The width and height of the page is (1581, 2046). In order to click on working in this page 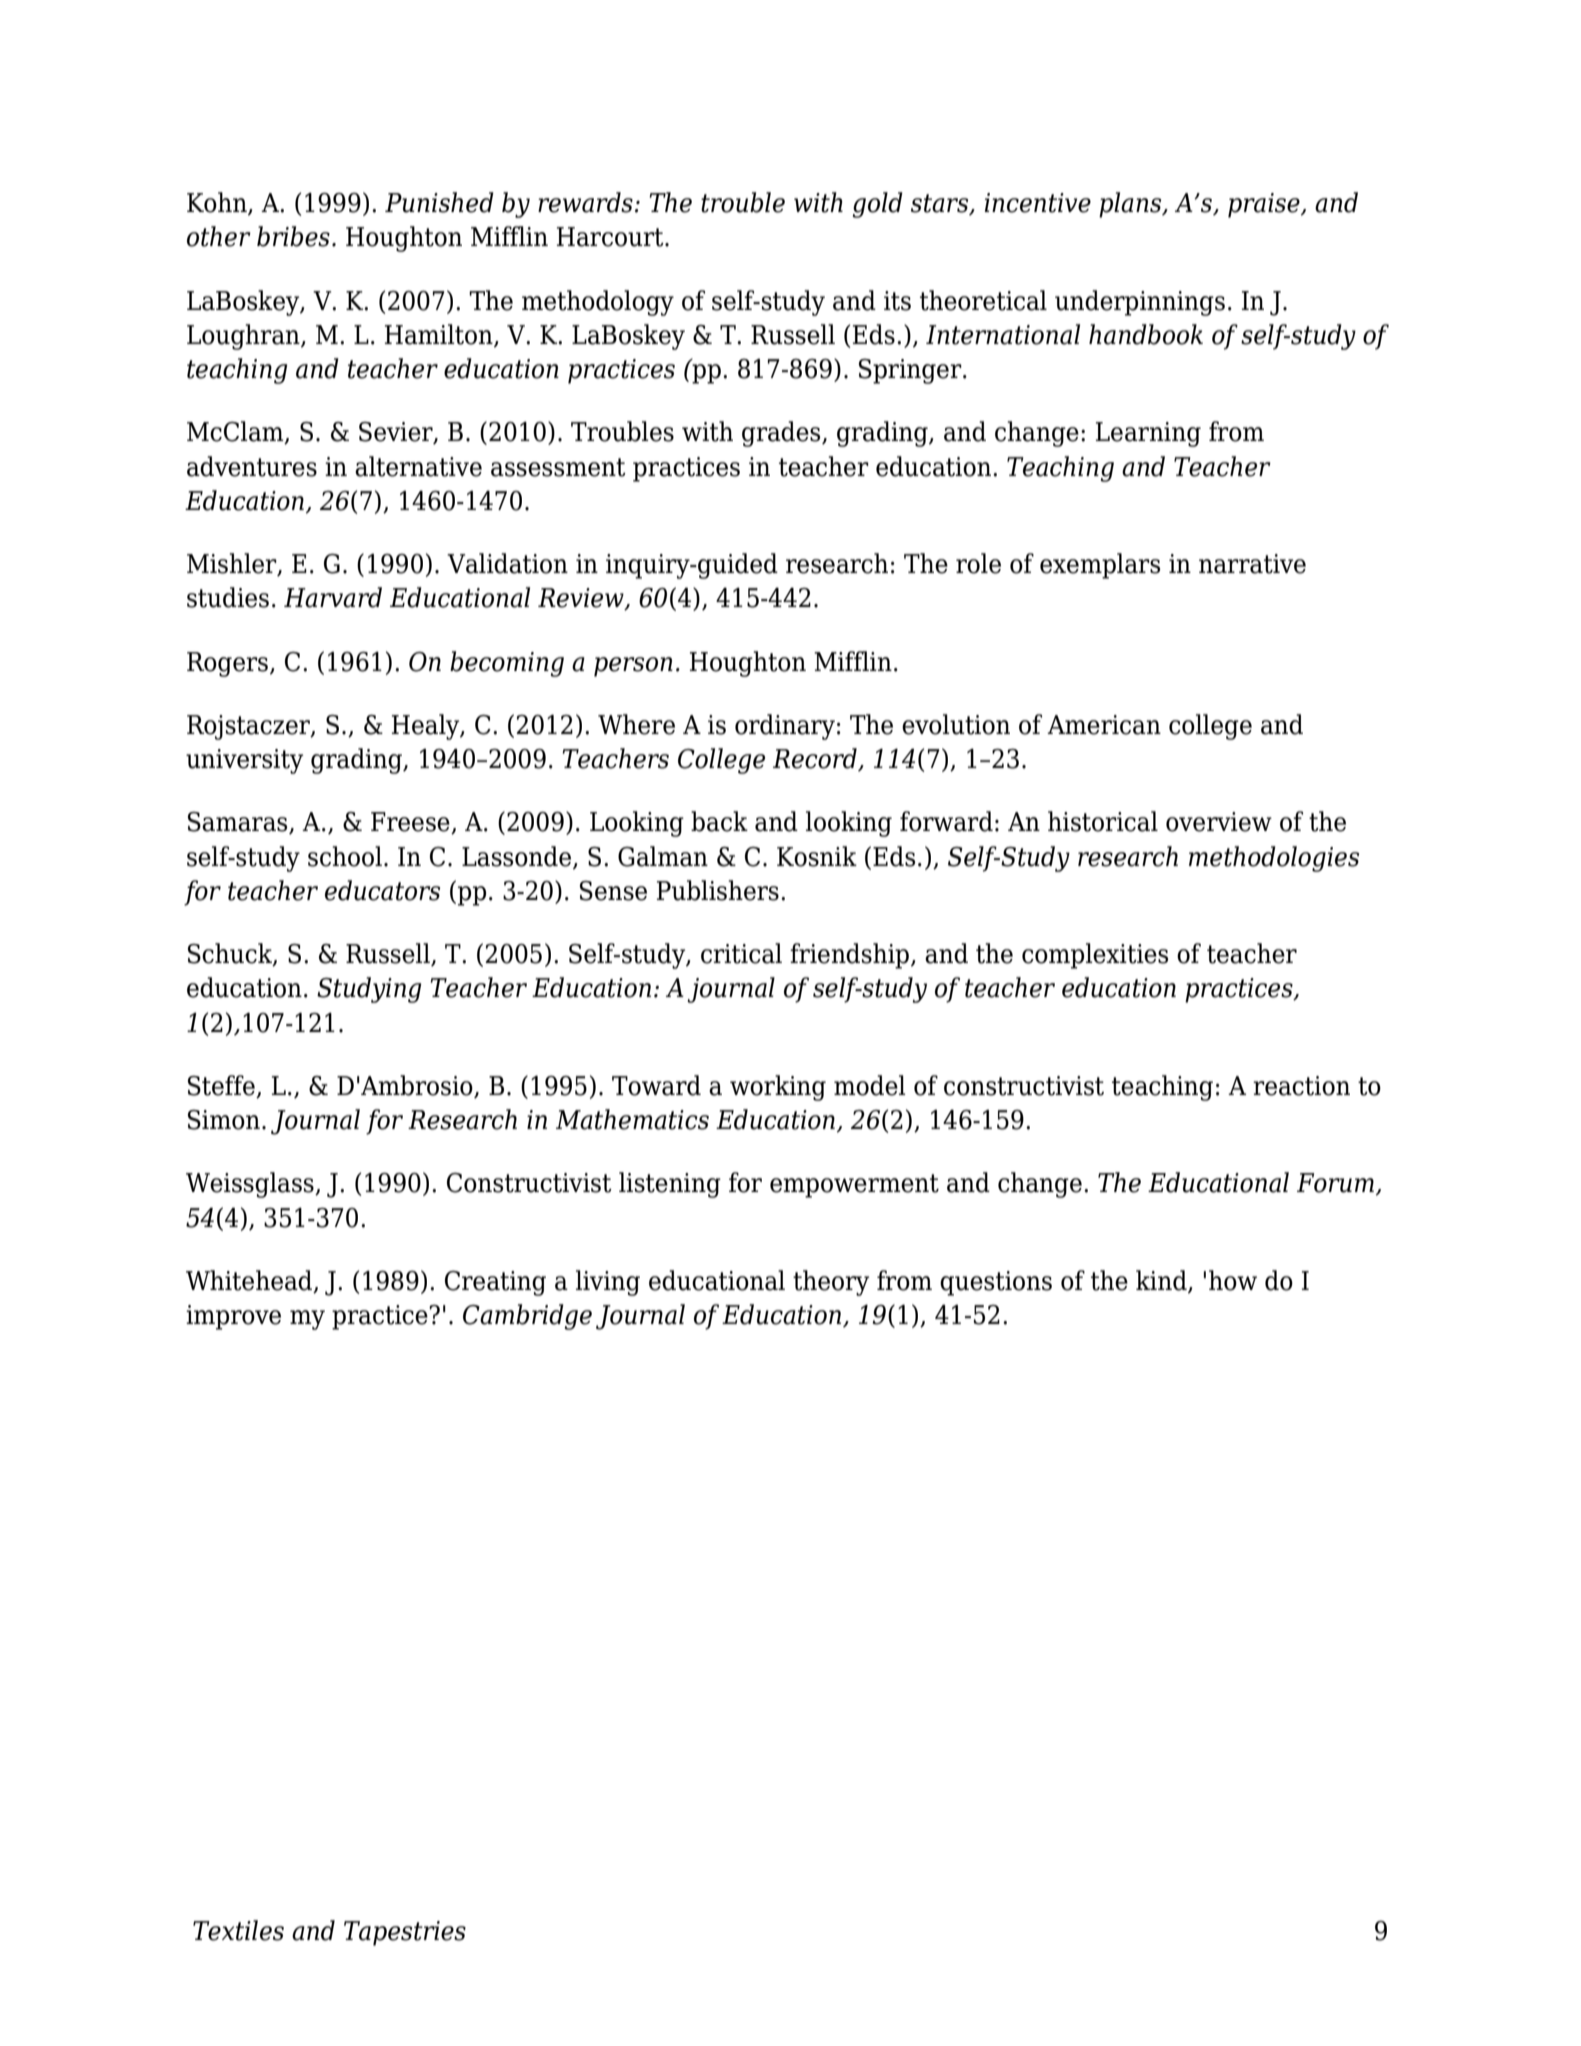, I will do `click(778, 1088)`.
